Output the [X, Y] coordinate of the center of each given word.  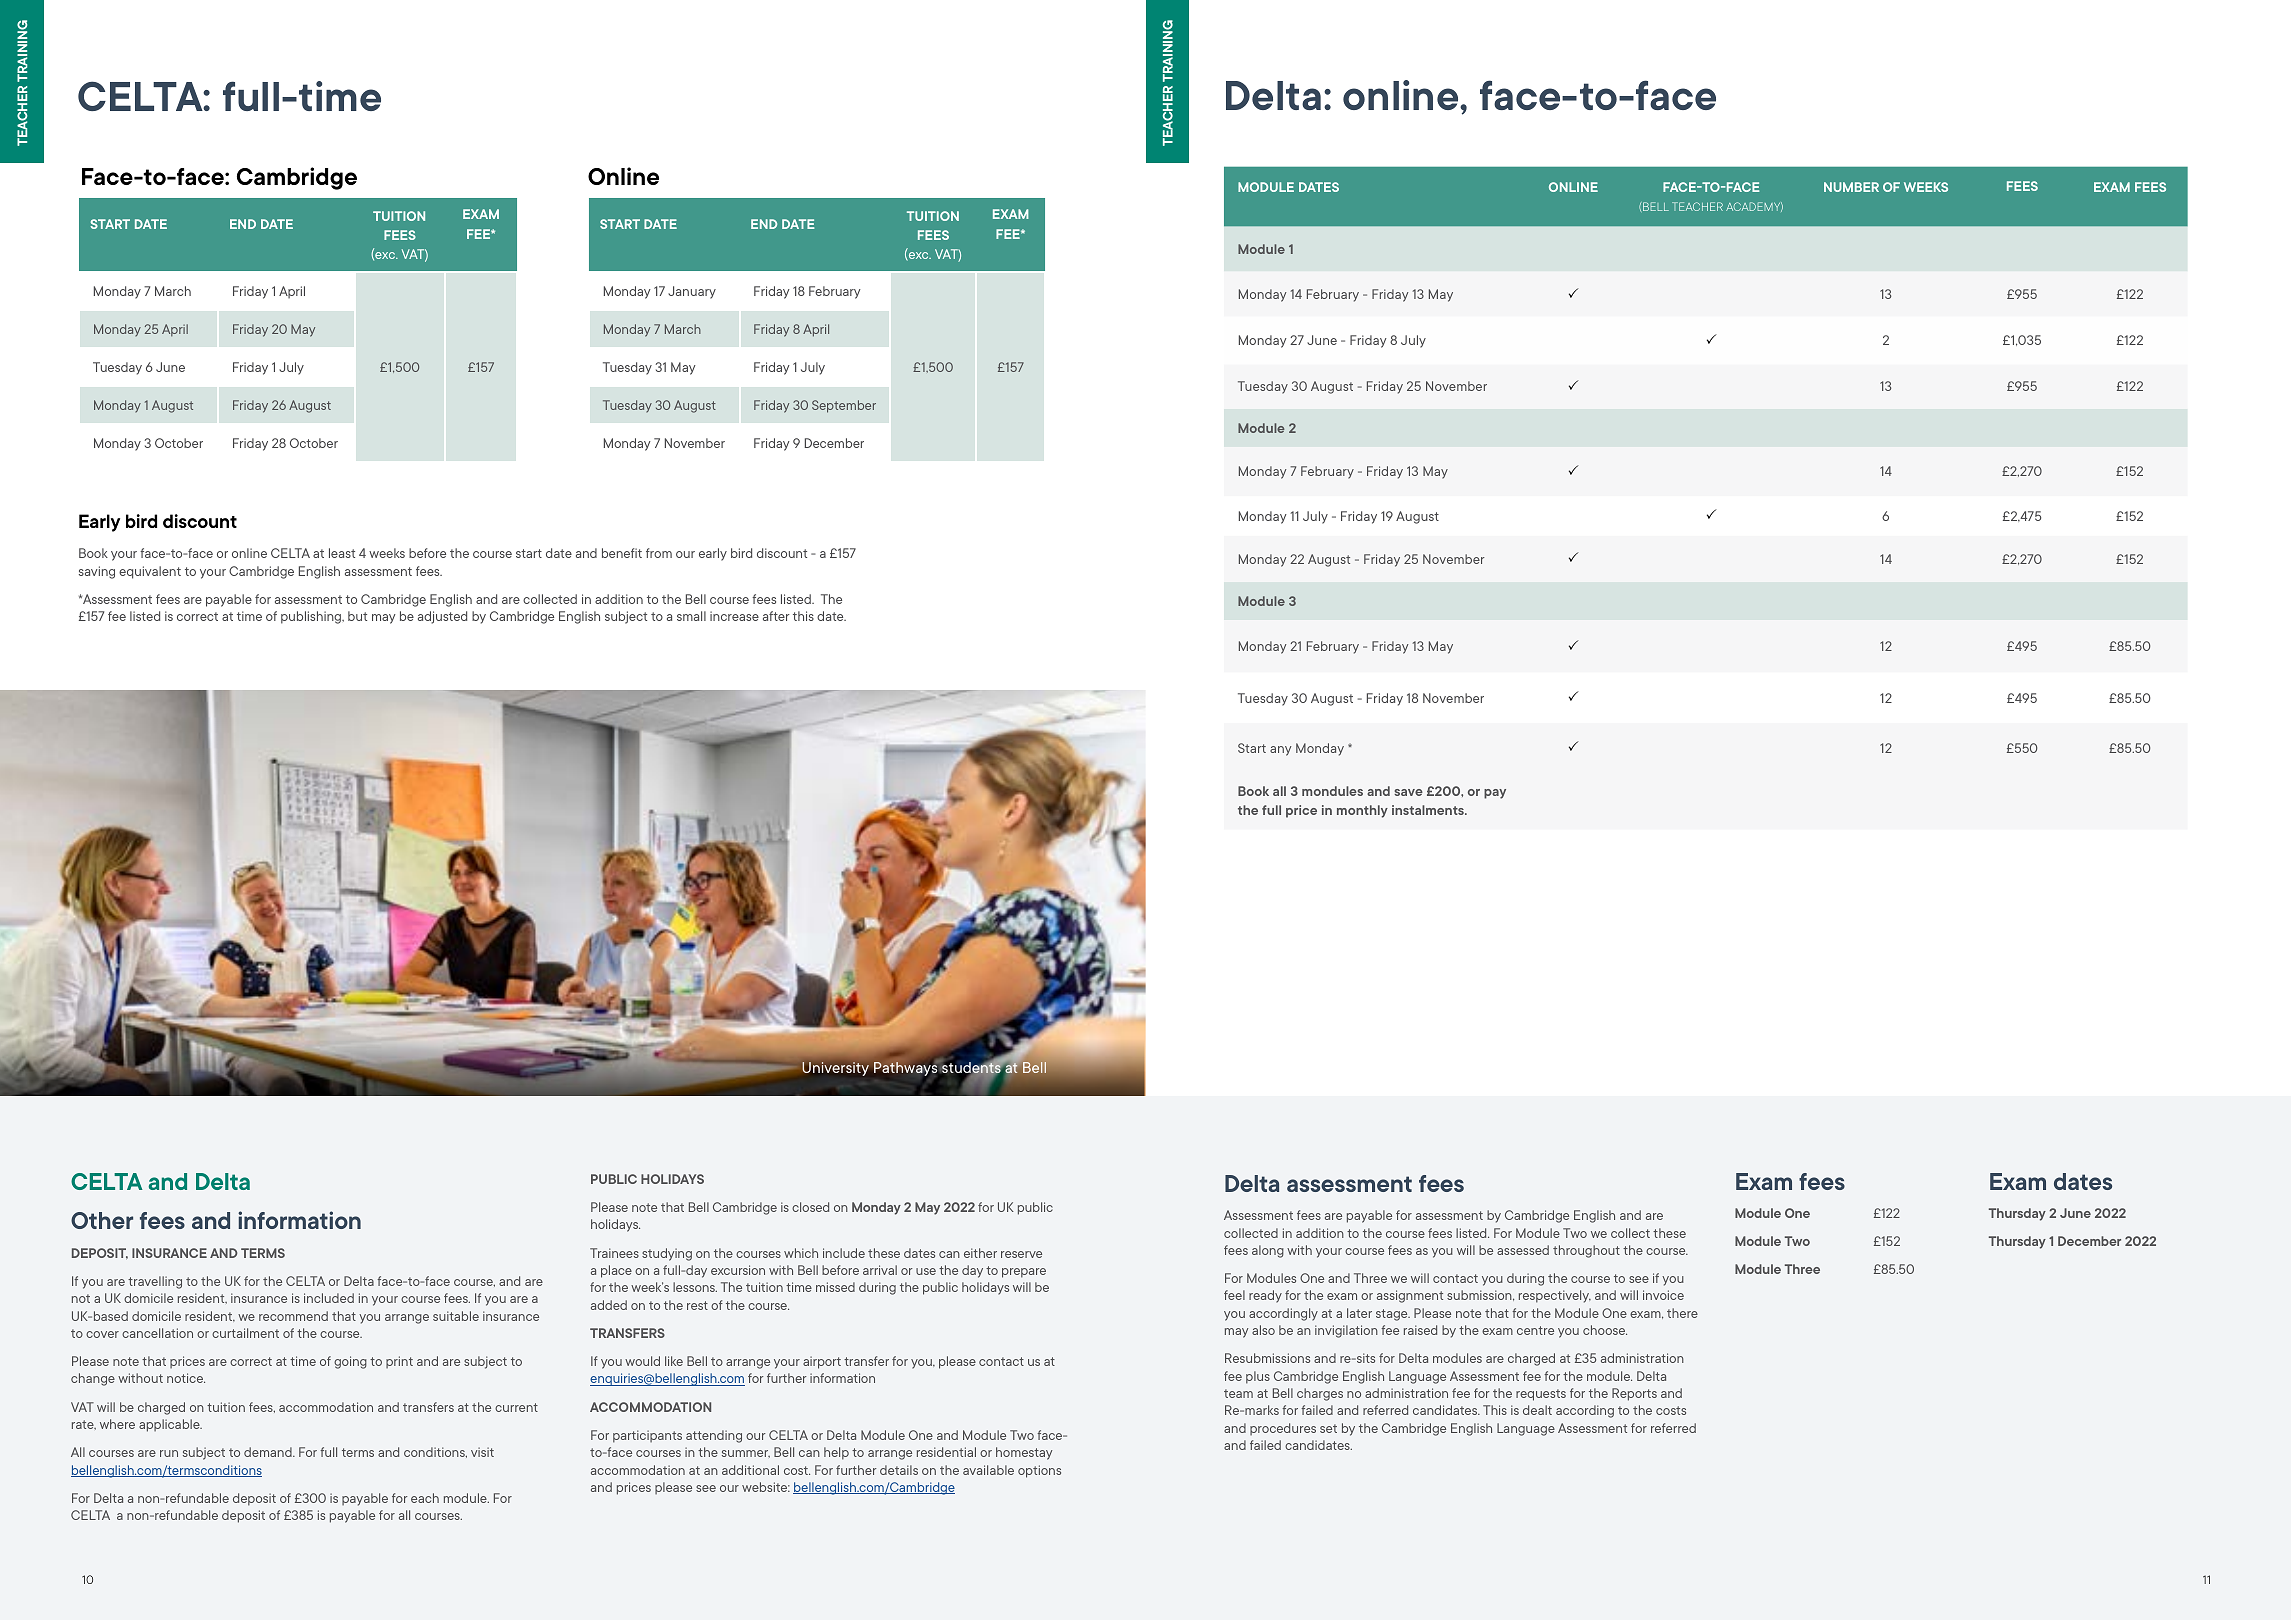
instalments [1429, 810]
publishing [312, 617]
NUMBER [1851, 187]
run [169, 1453]
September [844, 406]
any [1280, 751]
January [692, 292]
